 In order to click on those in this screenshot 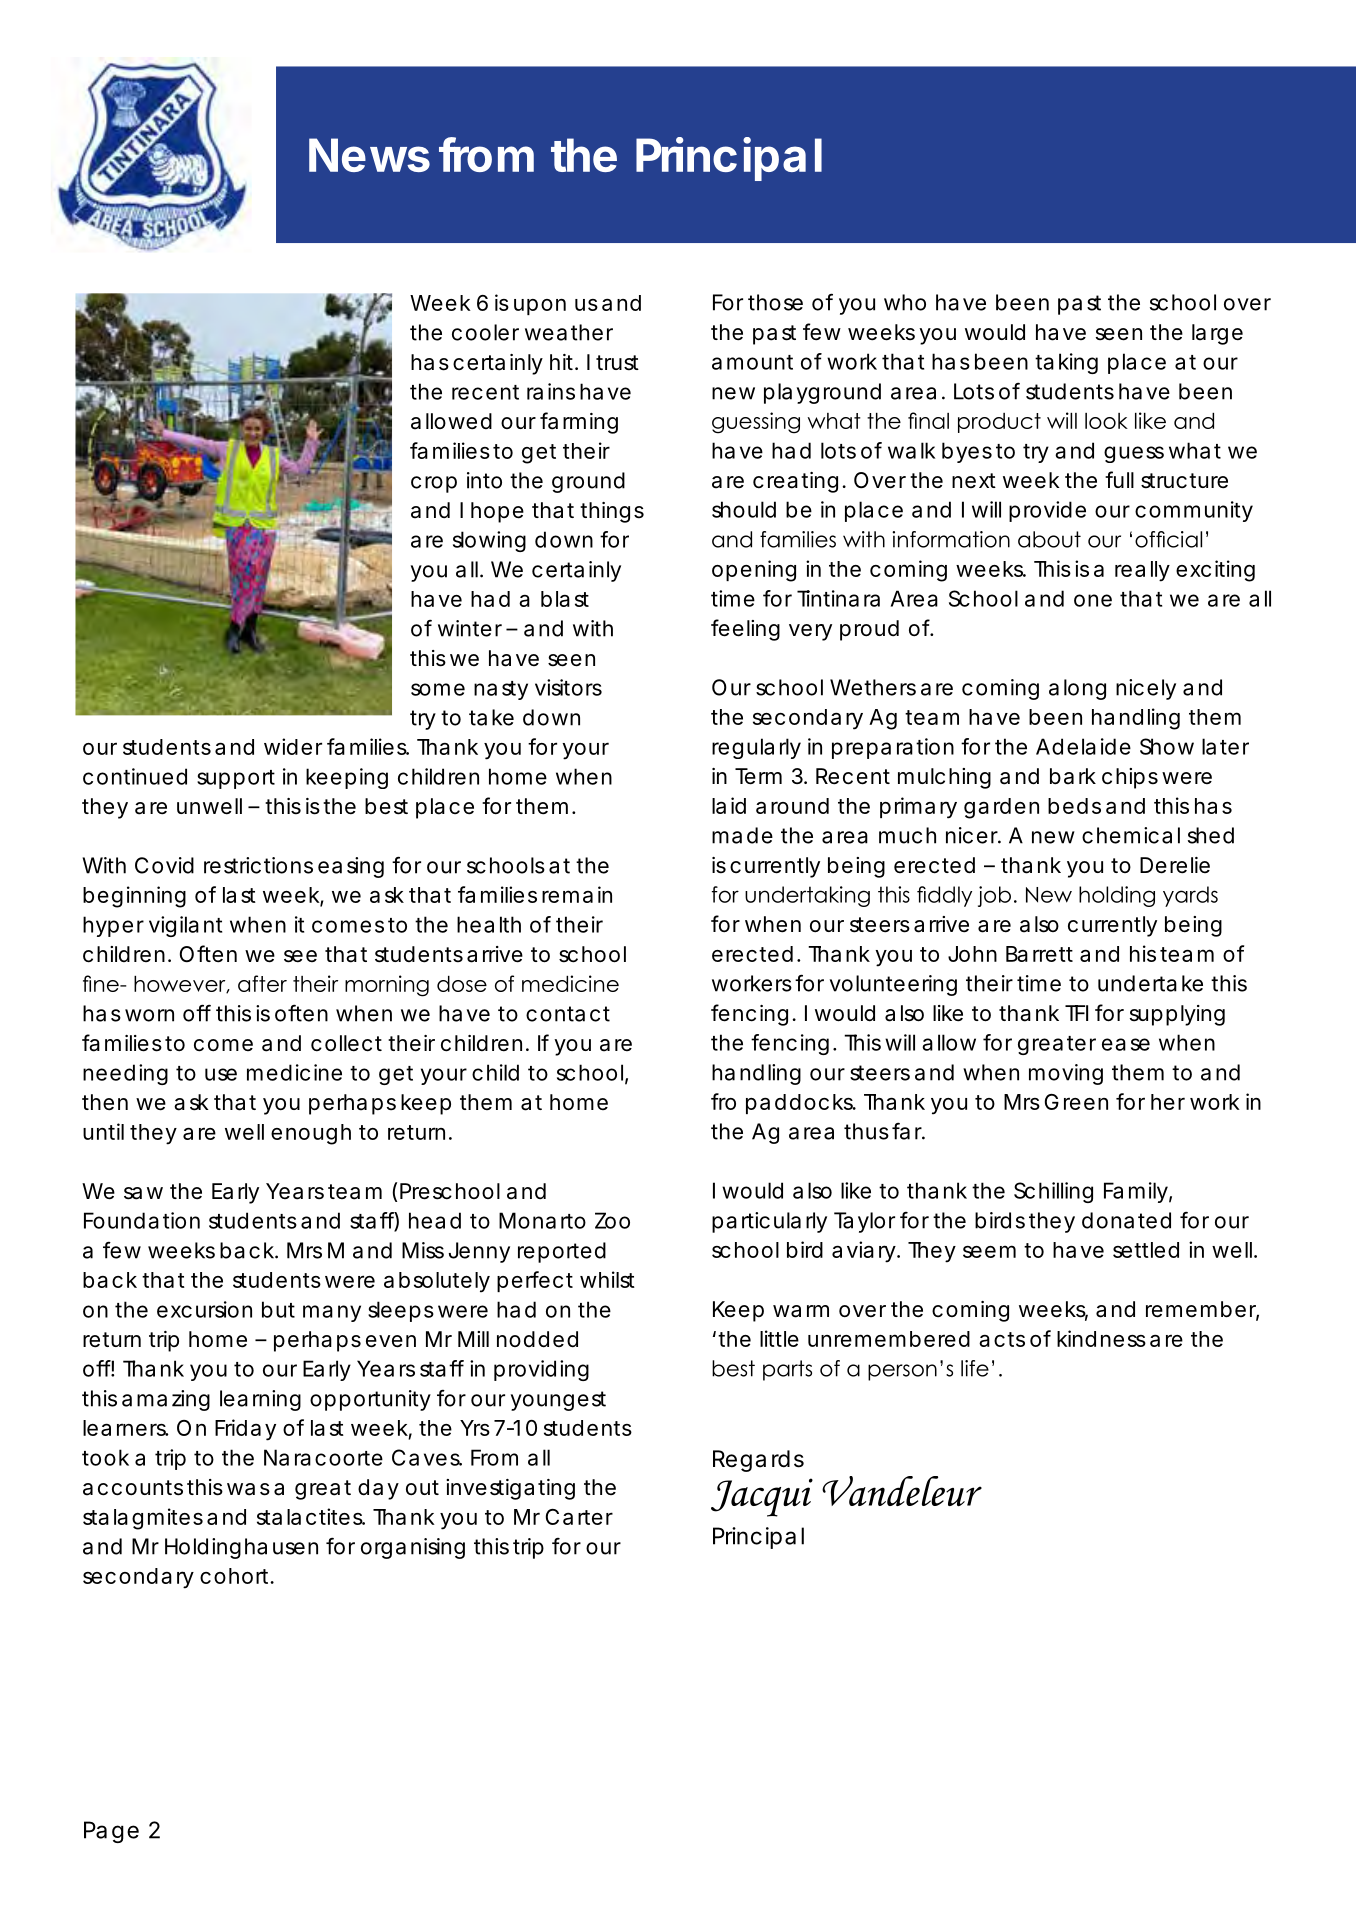, I will do `click(775, 302)`.
